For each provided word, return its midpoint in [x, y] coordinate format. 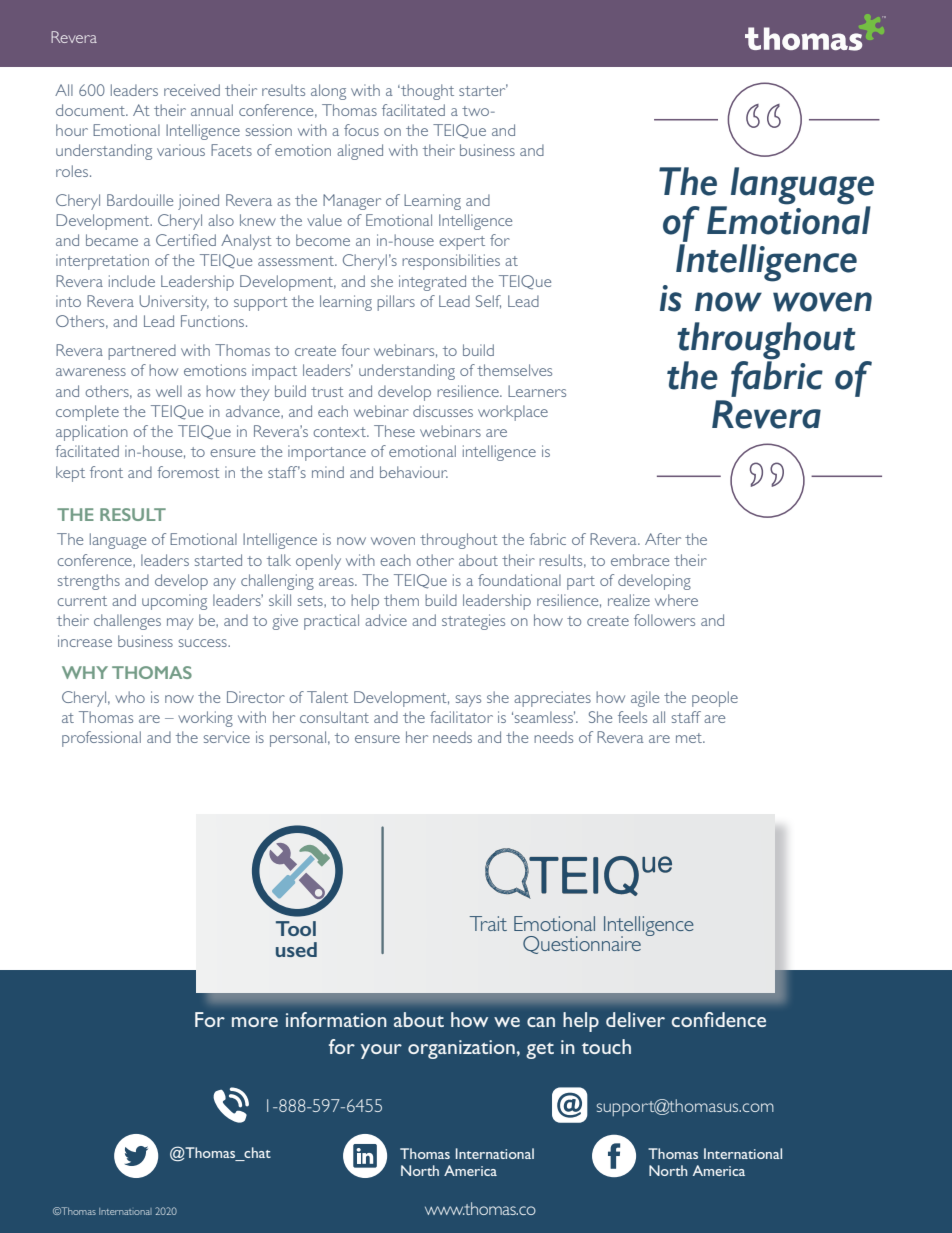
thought [426, 92]
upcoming [174, 602]
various [181, 150]
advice [386, 620]
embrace [640, 560]
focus [361, 130]
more [255, 1022]
